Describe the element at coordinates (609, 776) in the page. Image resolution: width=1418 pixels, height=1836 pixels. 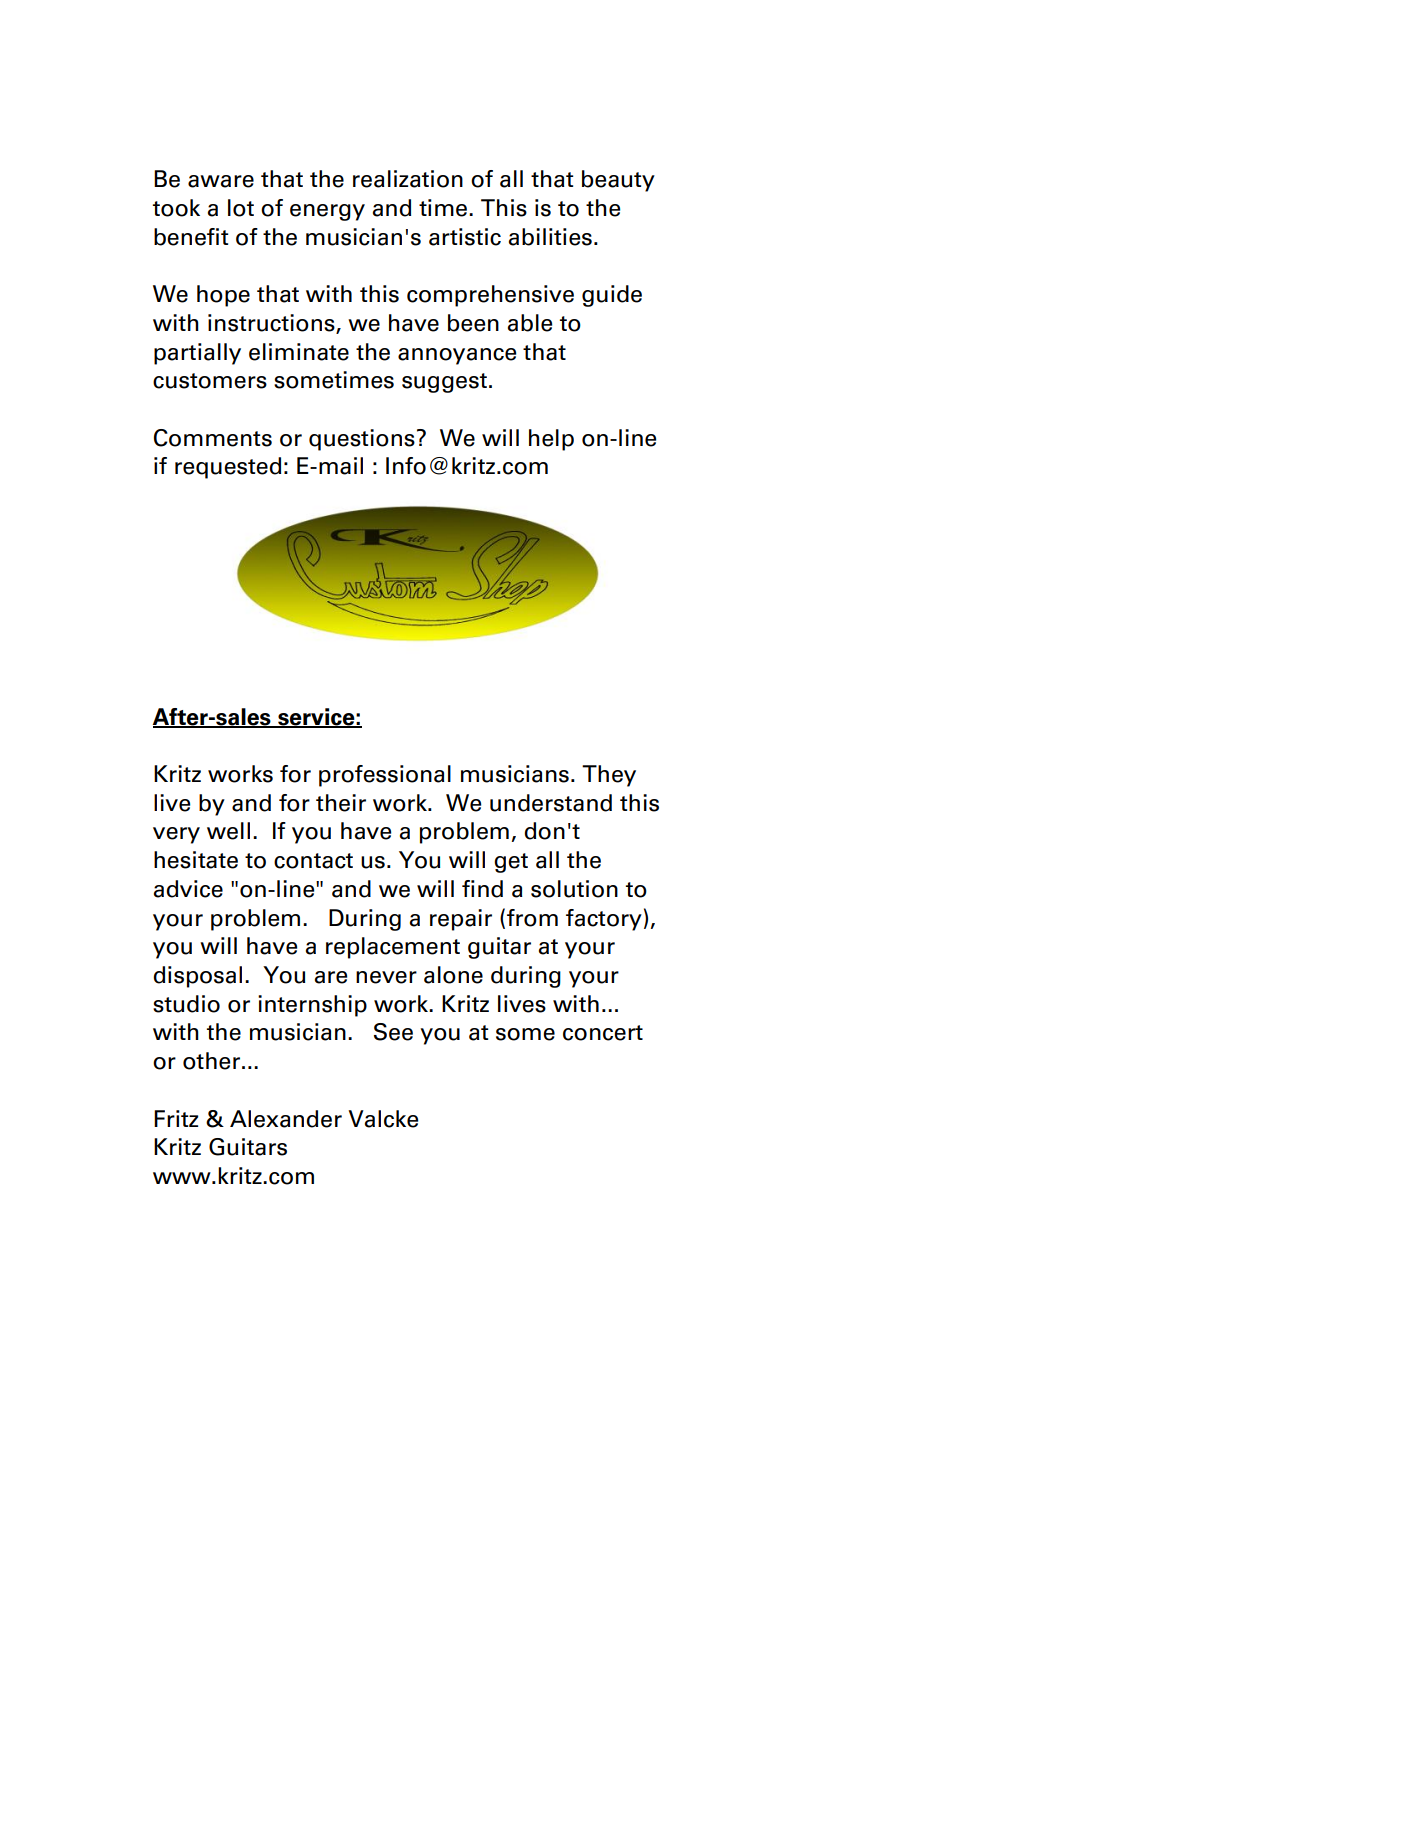
I see `They` at that location.
